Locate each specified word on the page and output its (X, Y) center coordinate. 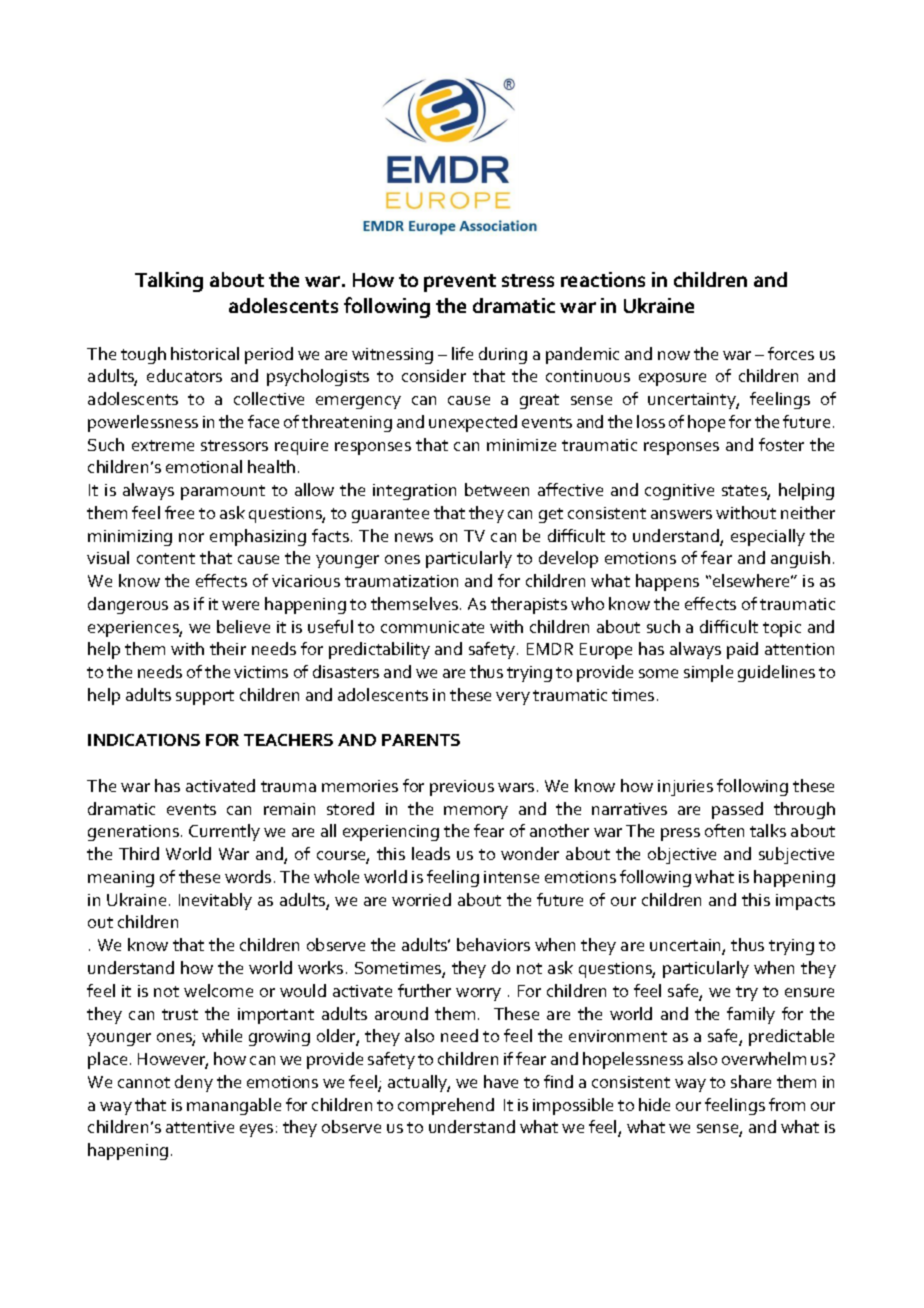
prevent (460, 283)
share (751, 1081)
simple (708, 673)
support (205, 697)
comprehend (446, 1106)
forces (791, 353)
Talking (169, 282)
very (513, 698)
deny (194, 1083)
